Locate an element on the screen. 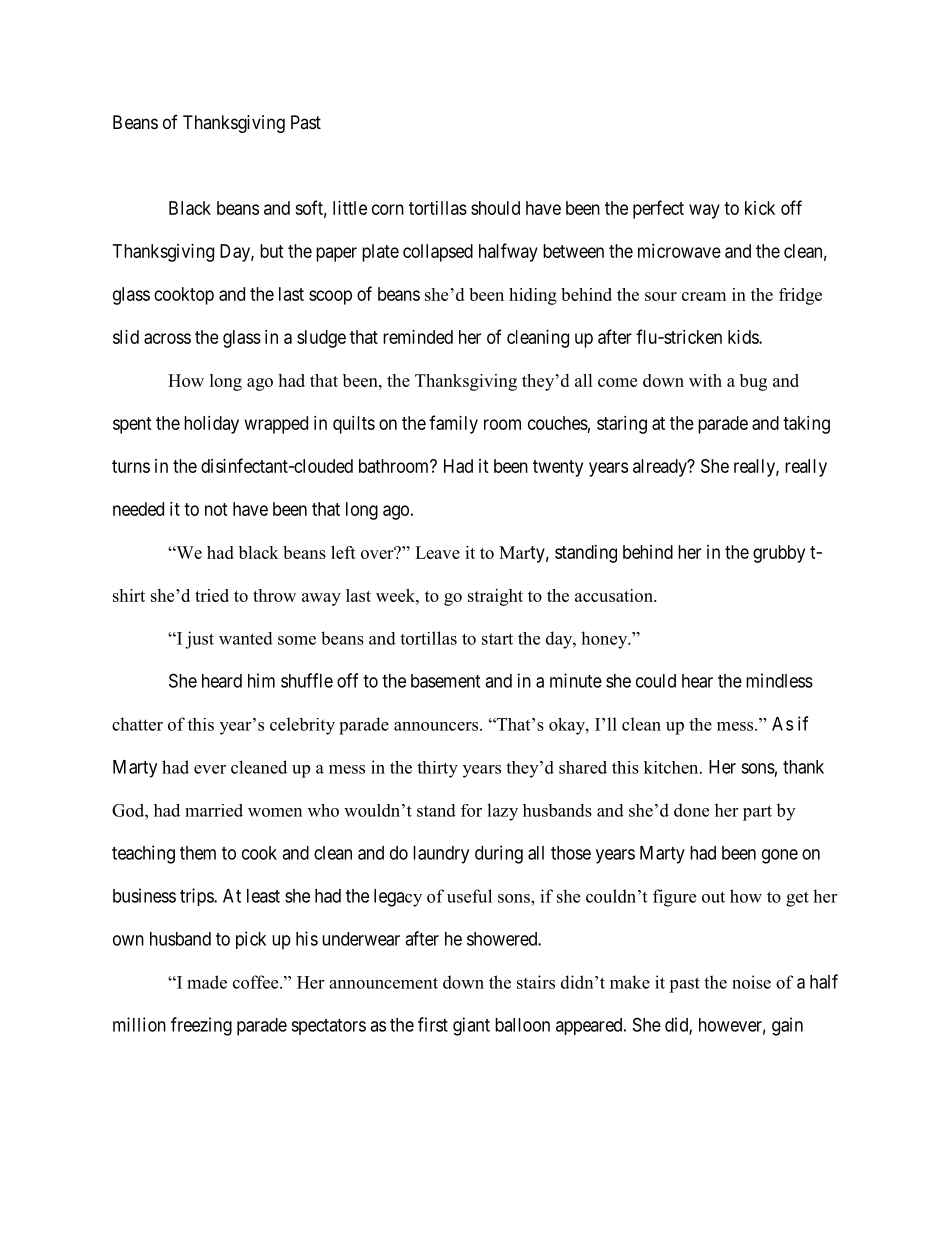  giant is located at coordinates (471, 1026).
